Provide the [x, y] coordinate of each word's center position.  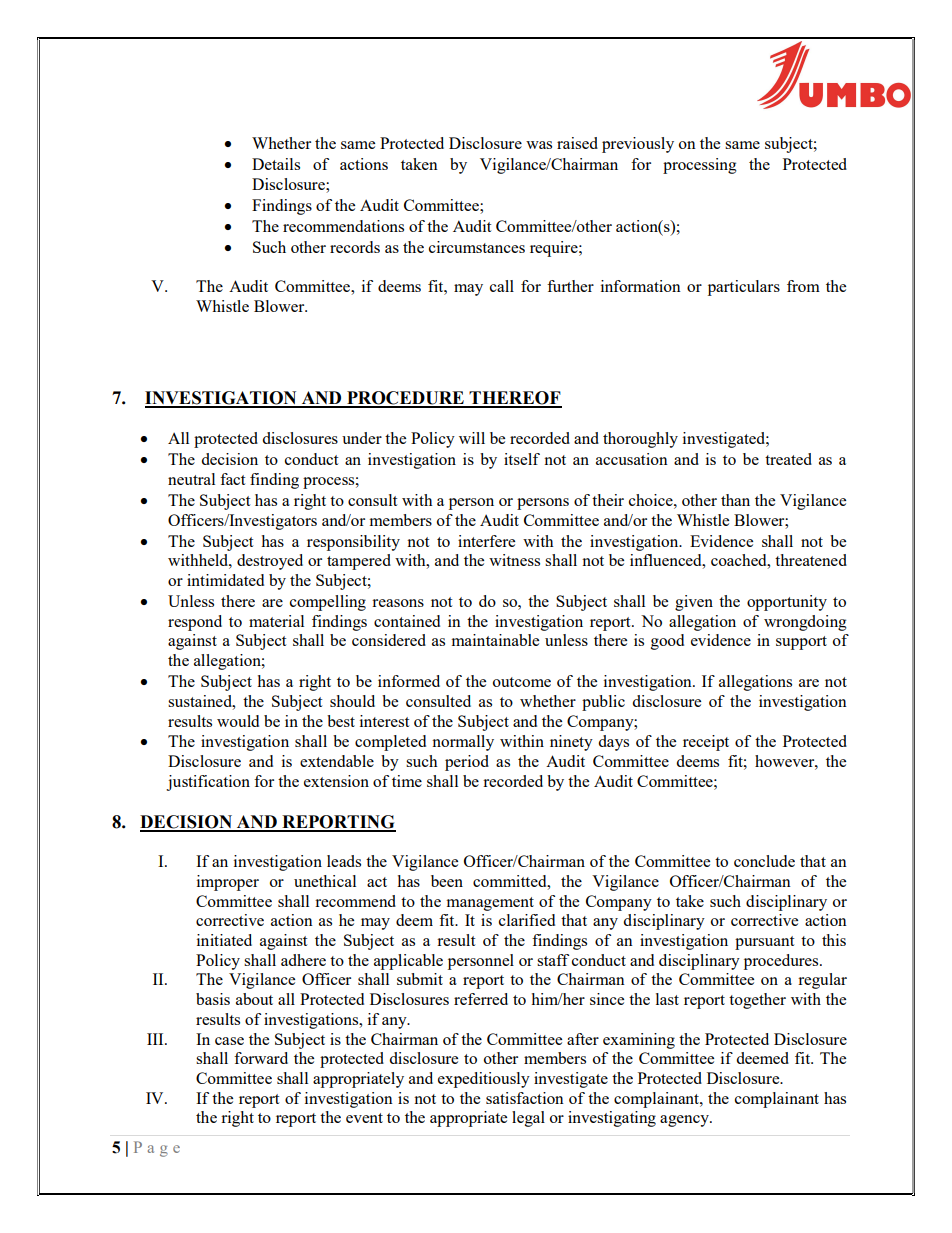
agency [685, 1121]
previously [638, 145]
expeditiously [484, 1080]
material [276, 621]
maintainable [495, 640]
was [539, 145]
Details [276, 164]
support [801, 643]
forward [261, 1058]
